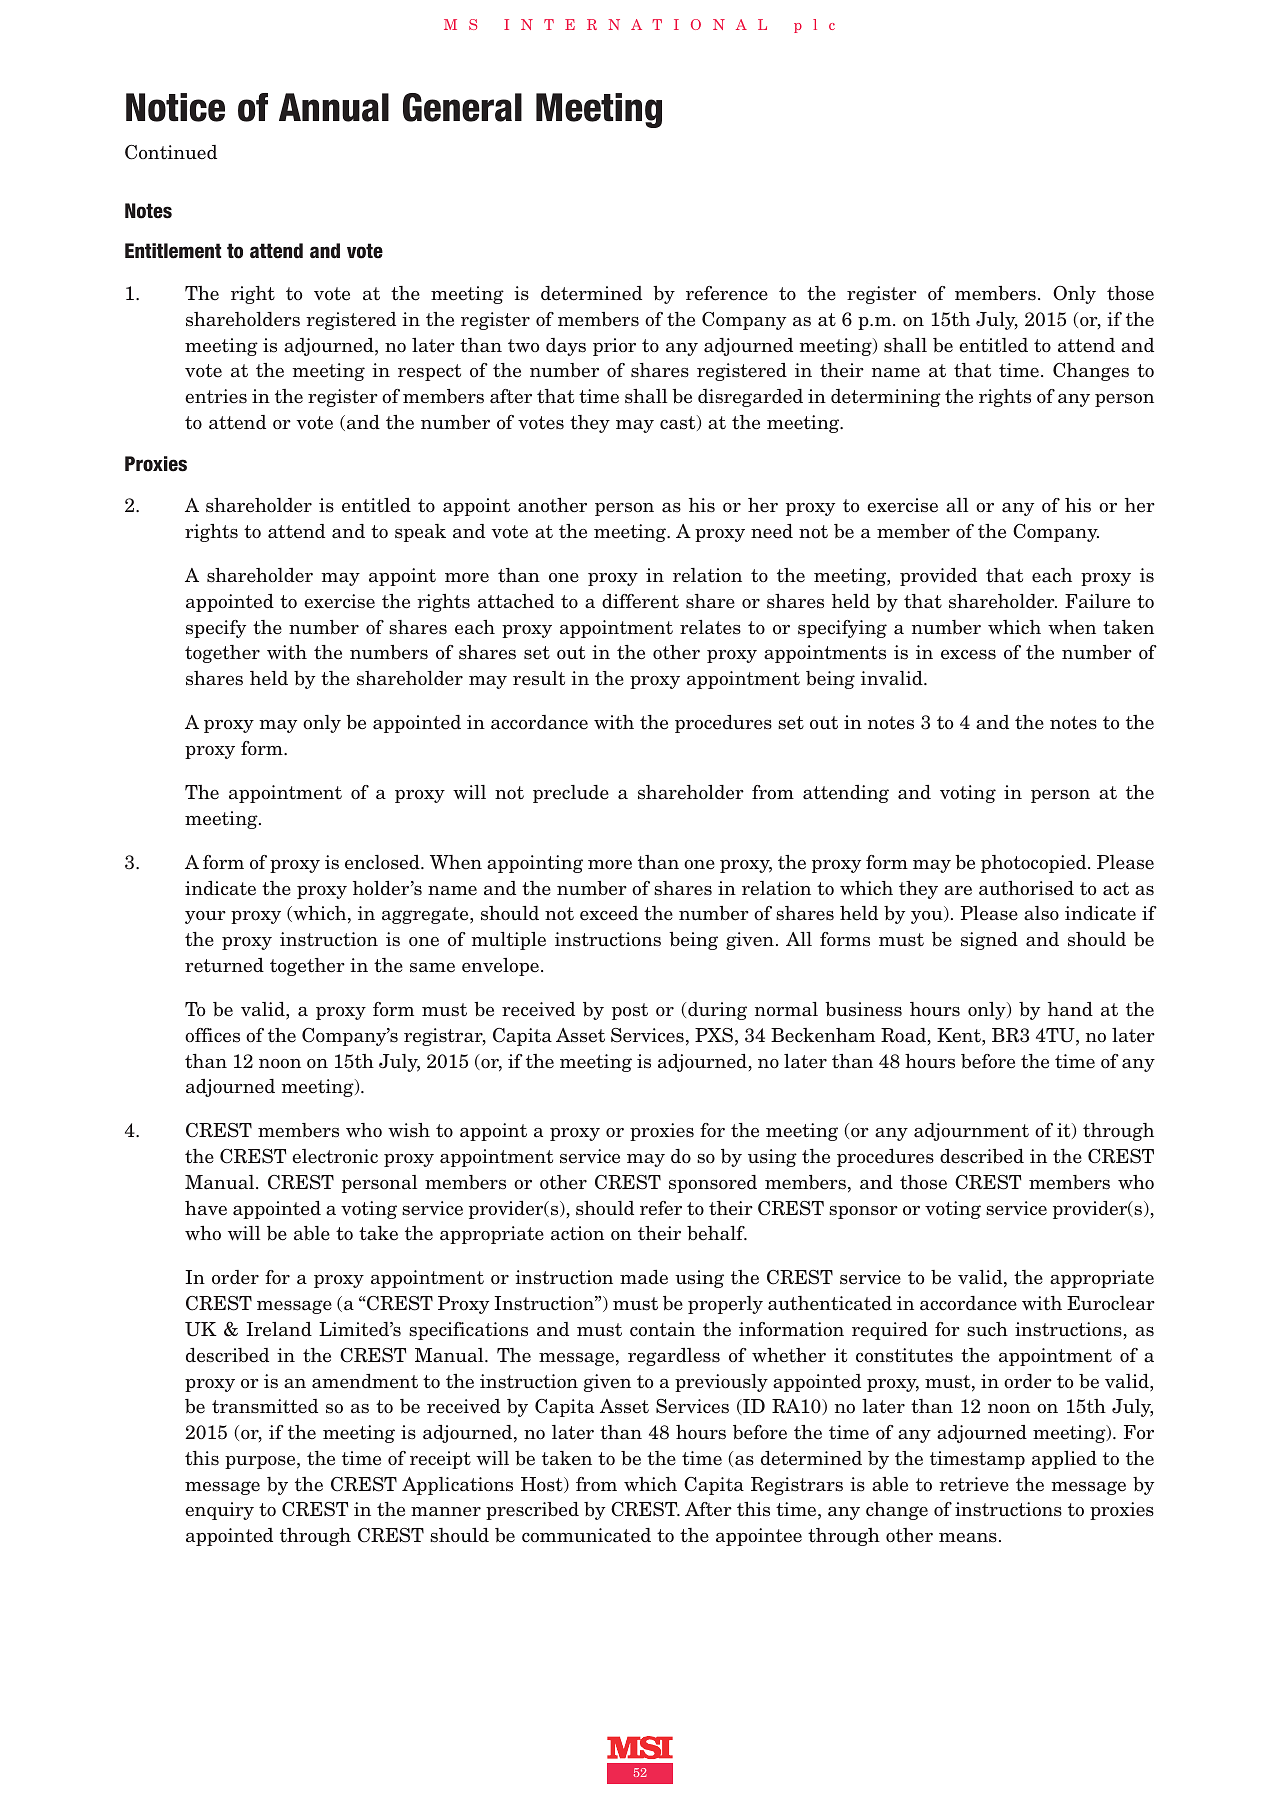 This page has height=1809, width=1279. What do you see at coordinates (383, 862) in the page?
I see `enclosed` at bounding box center [383, 862].
